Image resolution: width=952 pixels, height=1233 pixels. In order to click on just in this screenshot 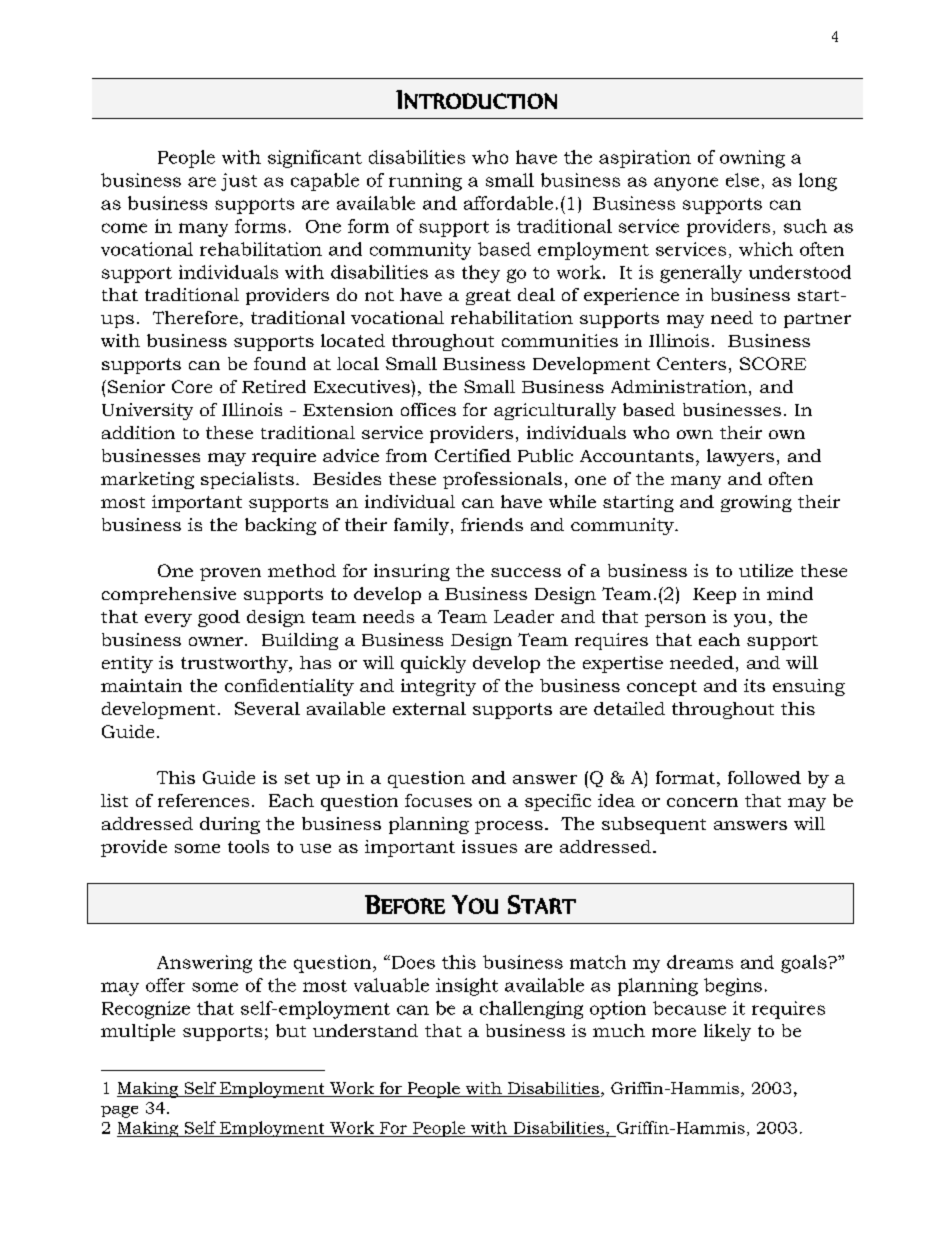, I will do `click(239, 182)`.
